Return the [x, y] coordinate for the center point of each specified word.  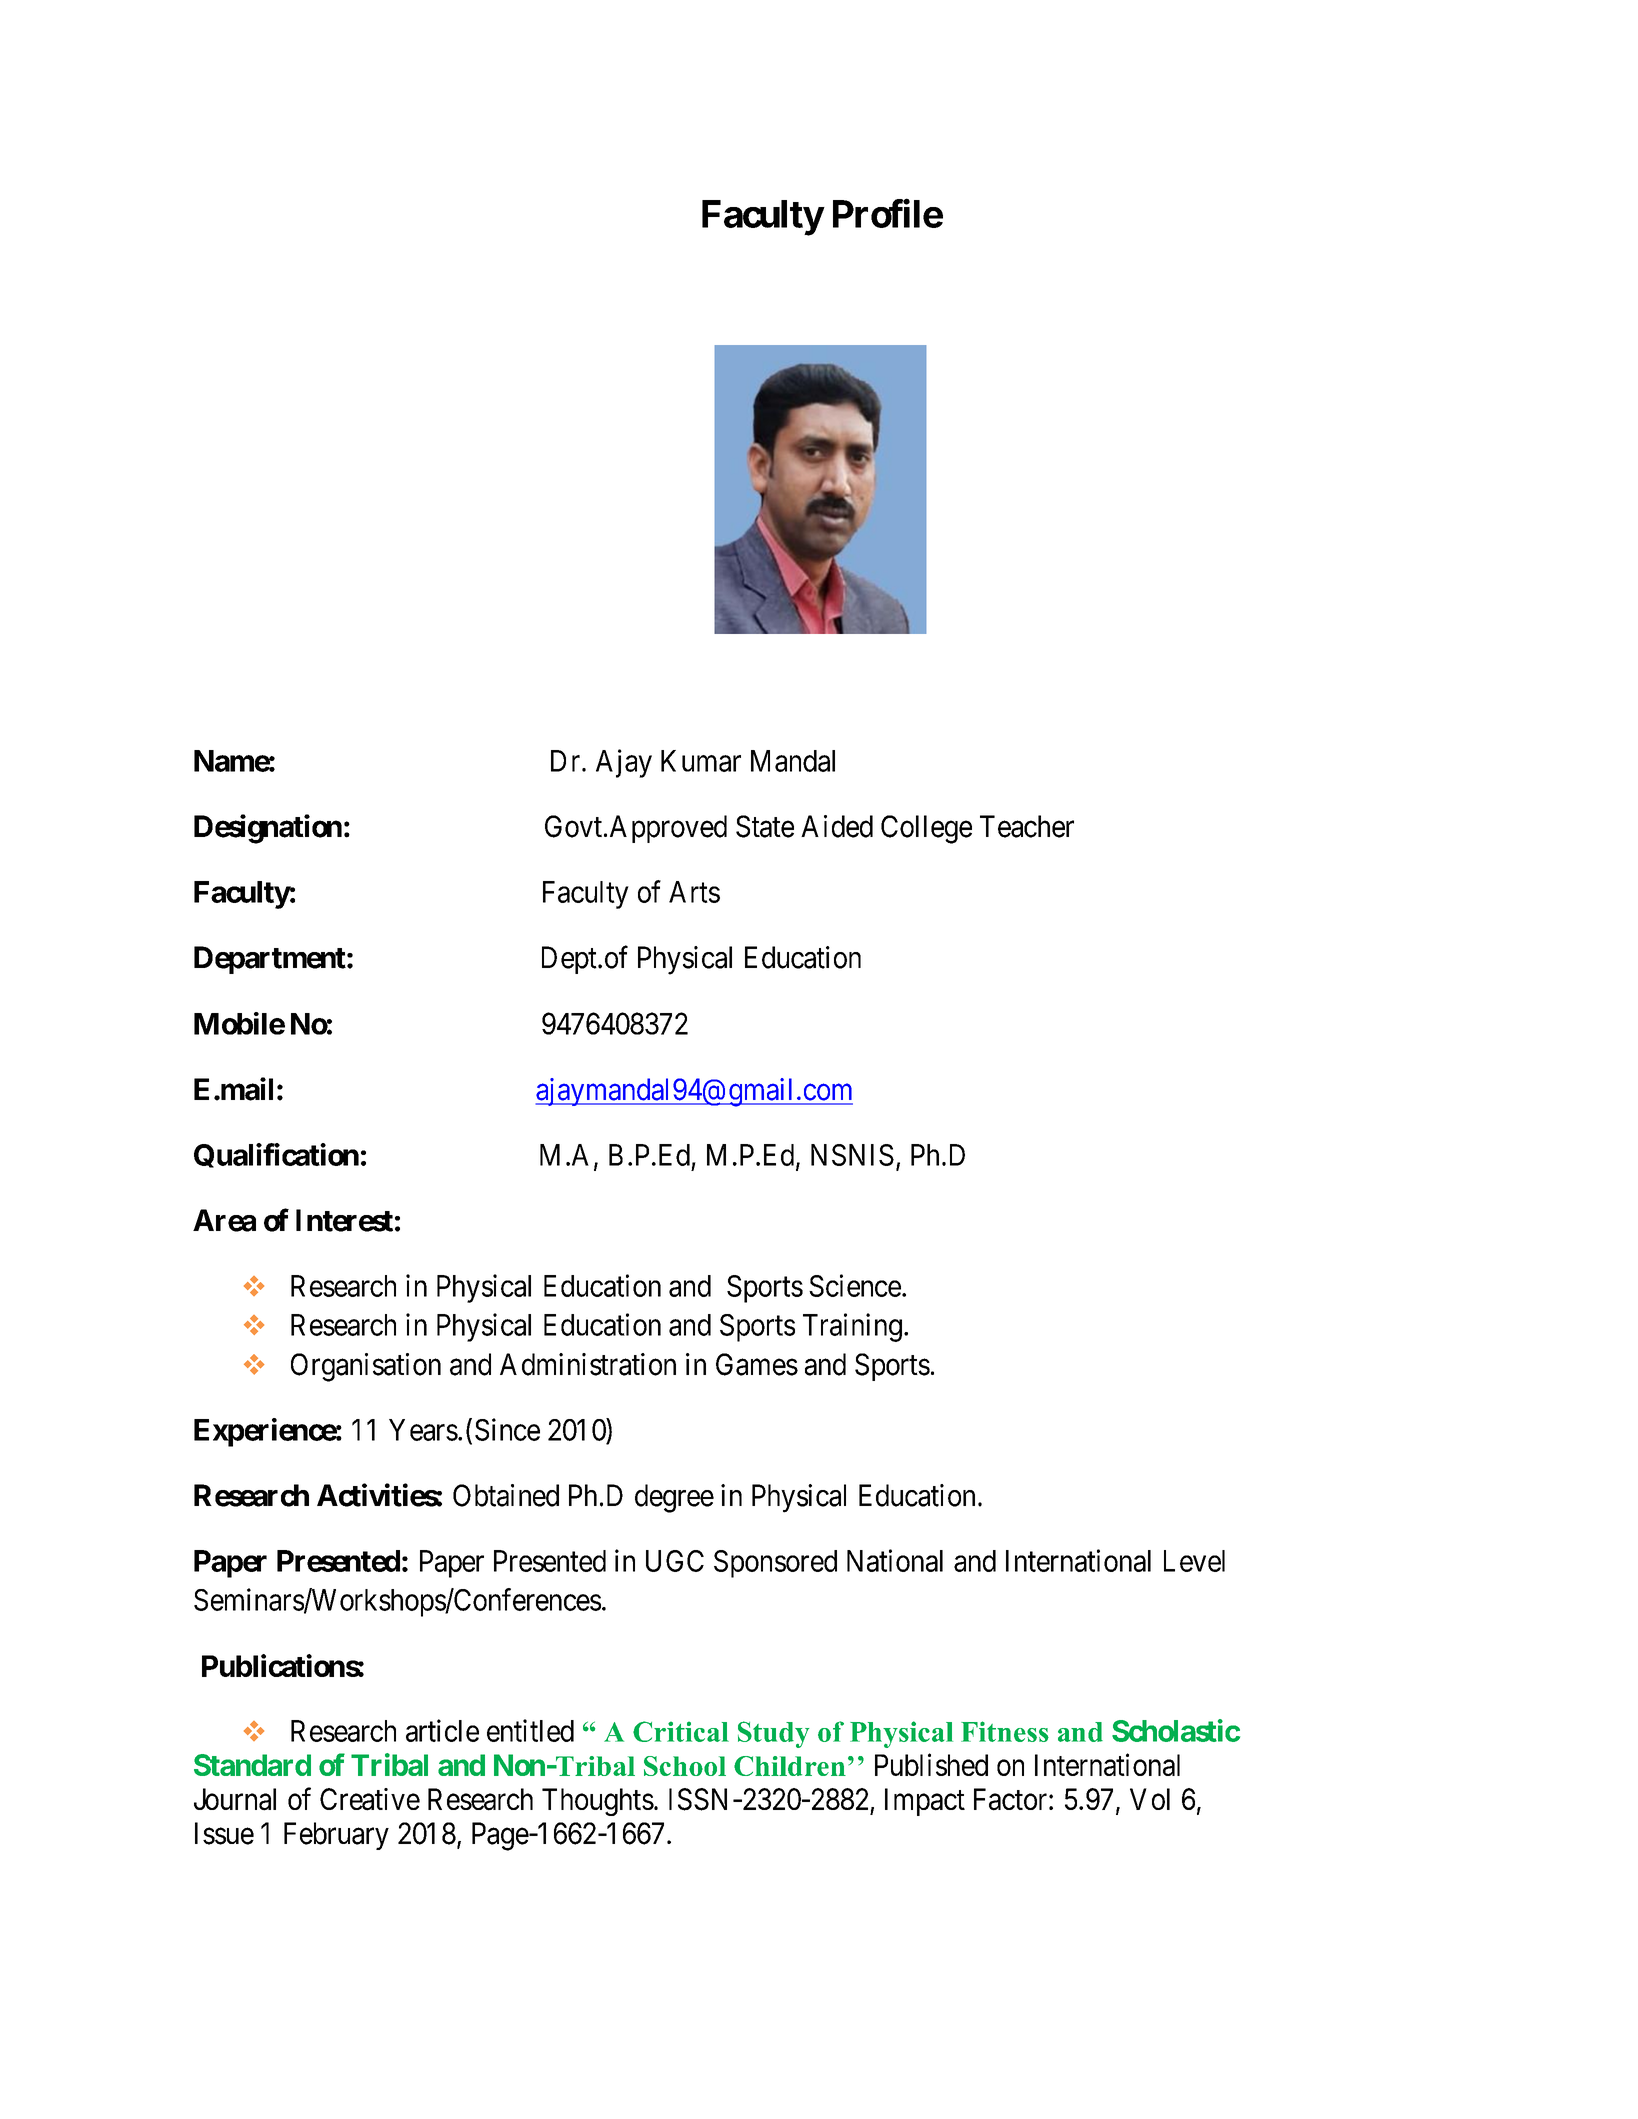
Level [1194, 1561]
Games [757, 1364]
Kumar [701, 761]
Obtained [506, 1495]
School [685, 1766]
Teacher [1027, 826]
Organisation [366, 1367]
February [336, 1836]
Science [855, 1285]
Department [270, 960]
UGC [675, 1561]
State [765, 826]
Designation [268, 829]
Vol [1150, 1799]
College [926, 829]
